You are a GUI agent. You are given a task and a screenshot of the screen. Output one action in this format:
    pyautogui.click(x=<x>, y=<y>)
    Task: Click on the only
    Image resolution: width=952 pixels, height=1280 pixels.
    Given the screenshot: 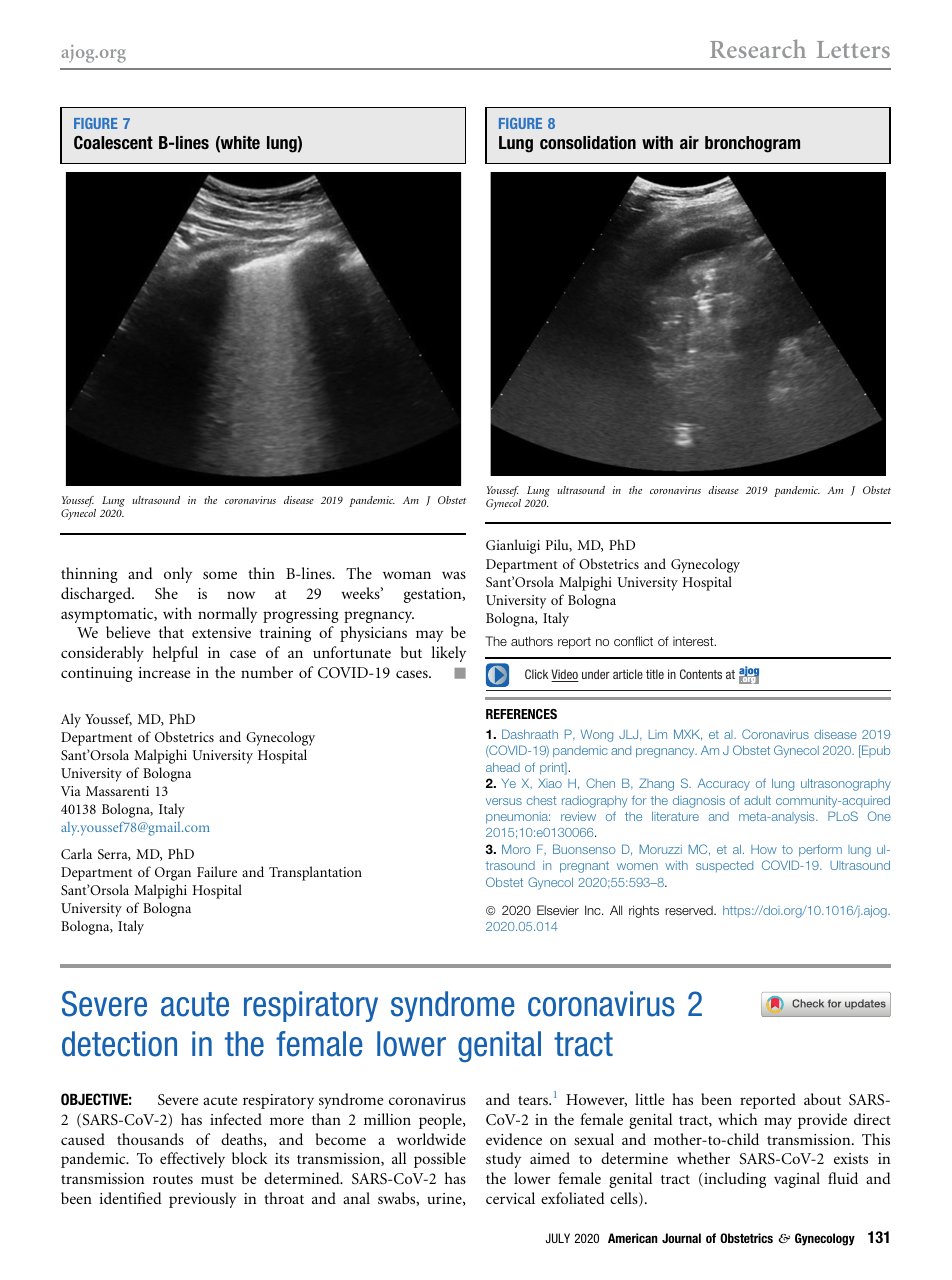 What is the action you would take?
    pyautogui.click(x=178, y=575)
